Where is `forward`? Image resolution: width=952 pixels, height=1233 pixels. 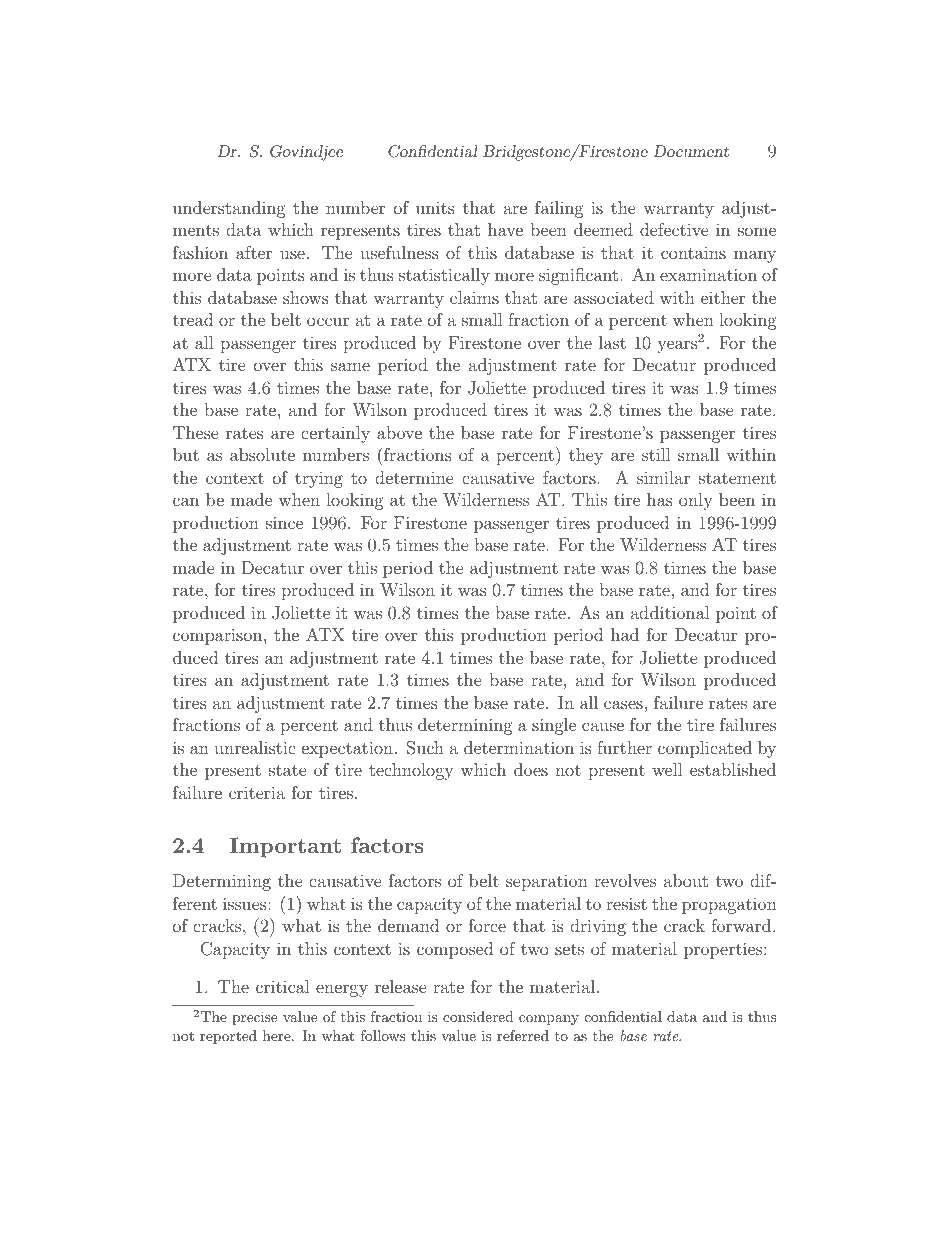
forward is located at coordinates (742, 925).
